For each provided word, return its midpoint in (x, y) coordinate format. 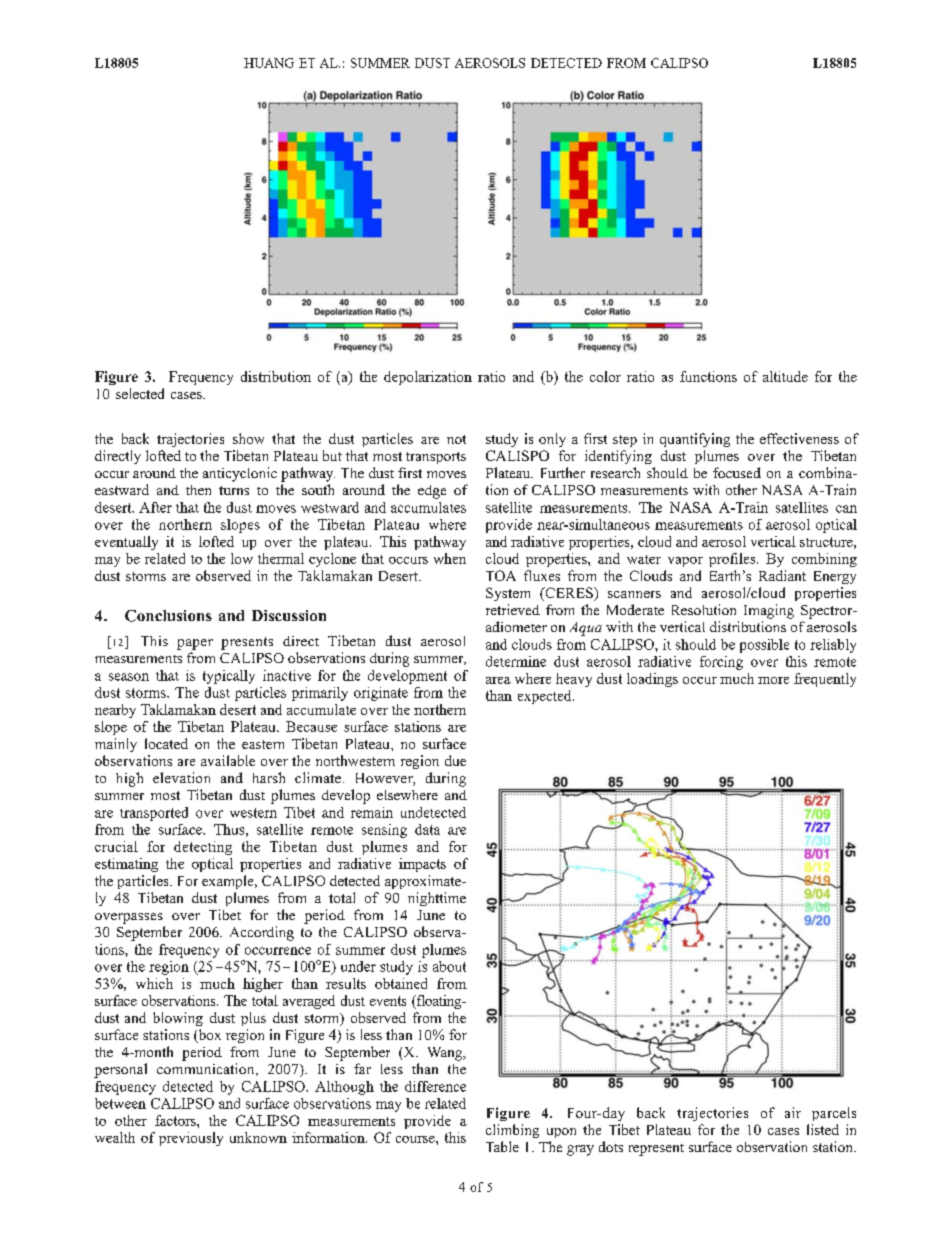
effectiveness (799, 438)
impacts (422, 865)
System (508, 594)
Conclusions (168, 616)
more (773, 680)
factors (176, 1120)
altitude (785, 376)
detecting (203, 848)
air (793, 1112)
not (456, 439)
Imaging (769, 611)
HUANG (269, 63)
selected (140, 393)
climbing (512, 1131)
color (605, 376)
